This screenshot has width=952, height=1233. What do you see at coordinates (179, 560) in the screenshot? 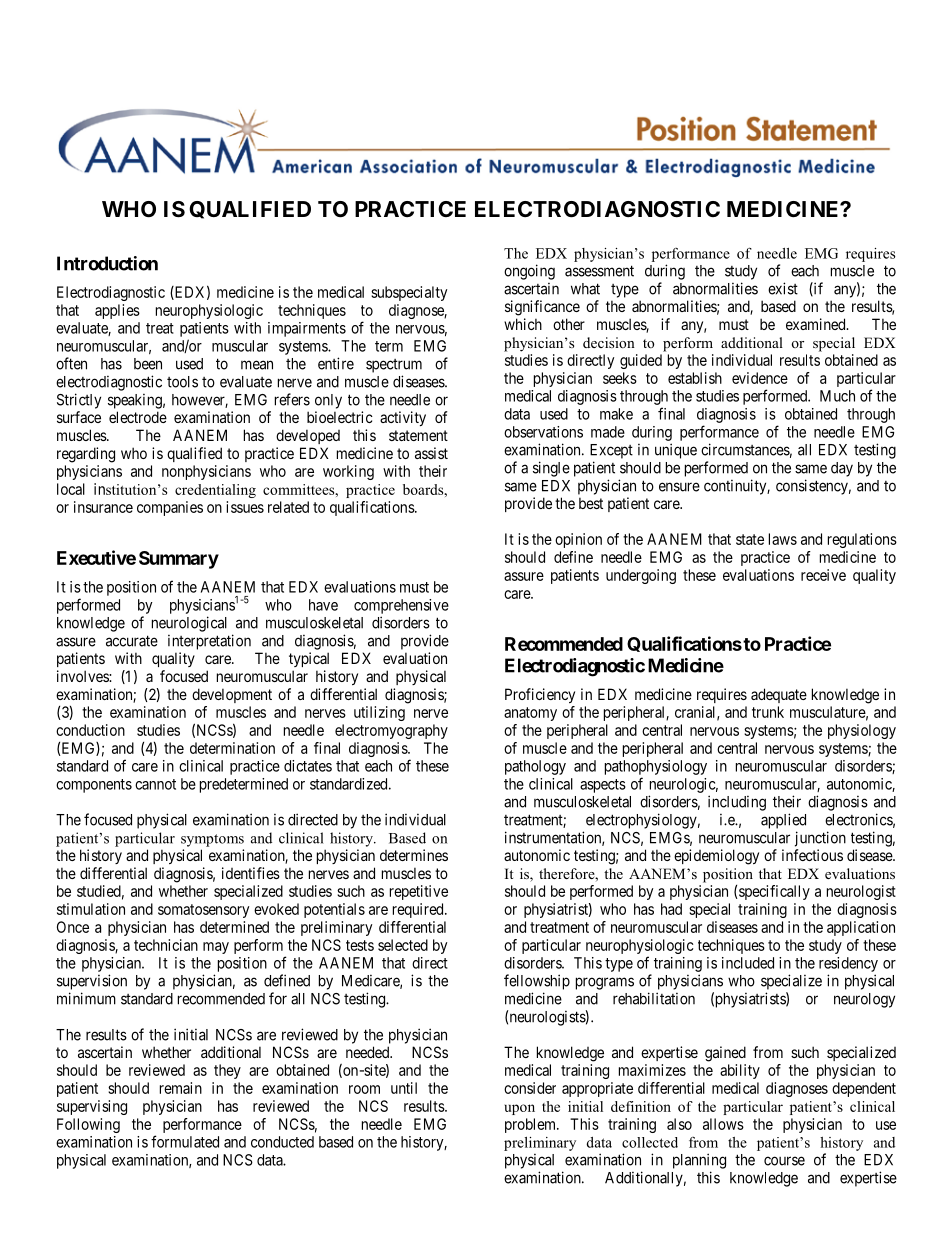
I see `Summary` at bounding box center [179, 560].
